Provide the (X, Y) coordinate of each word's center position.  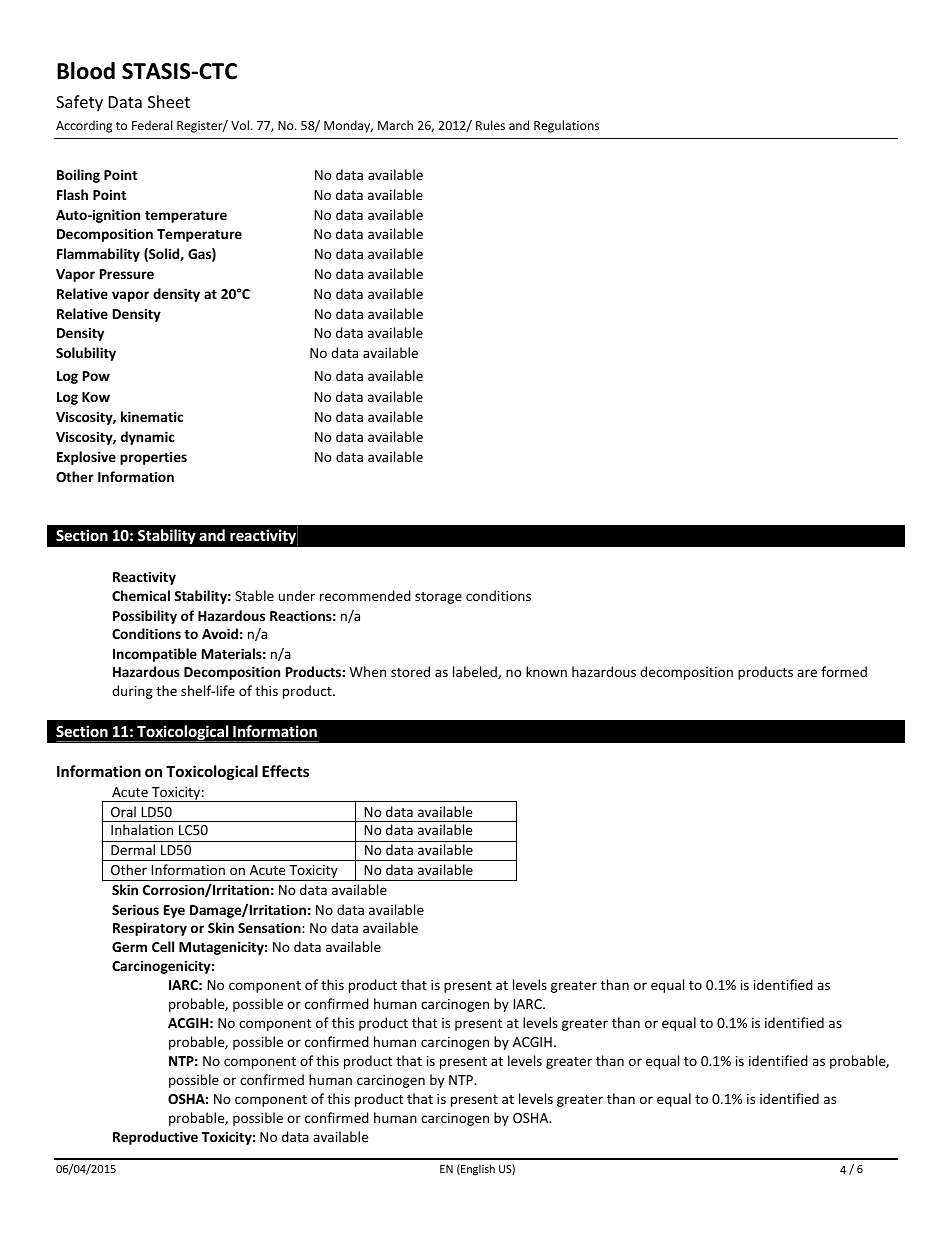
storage (438, 598)
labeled (476, 672)
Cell (163, 946)
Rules (490, 125)
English (477, 1169)
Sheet (169, 101)
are (807, 673)
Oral (123, 811)
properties (153, 458)
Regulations (566, 126)
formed (844, 671)
